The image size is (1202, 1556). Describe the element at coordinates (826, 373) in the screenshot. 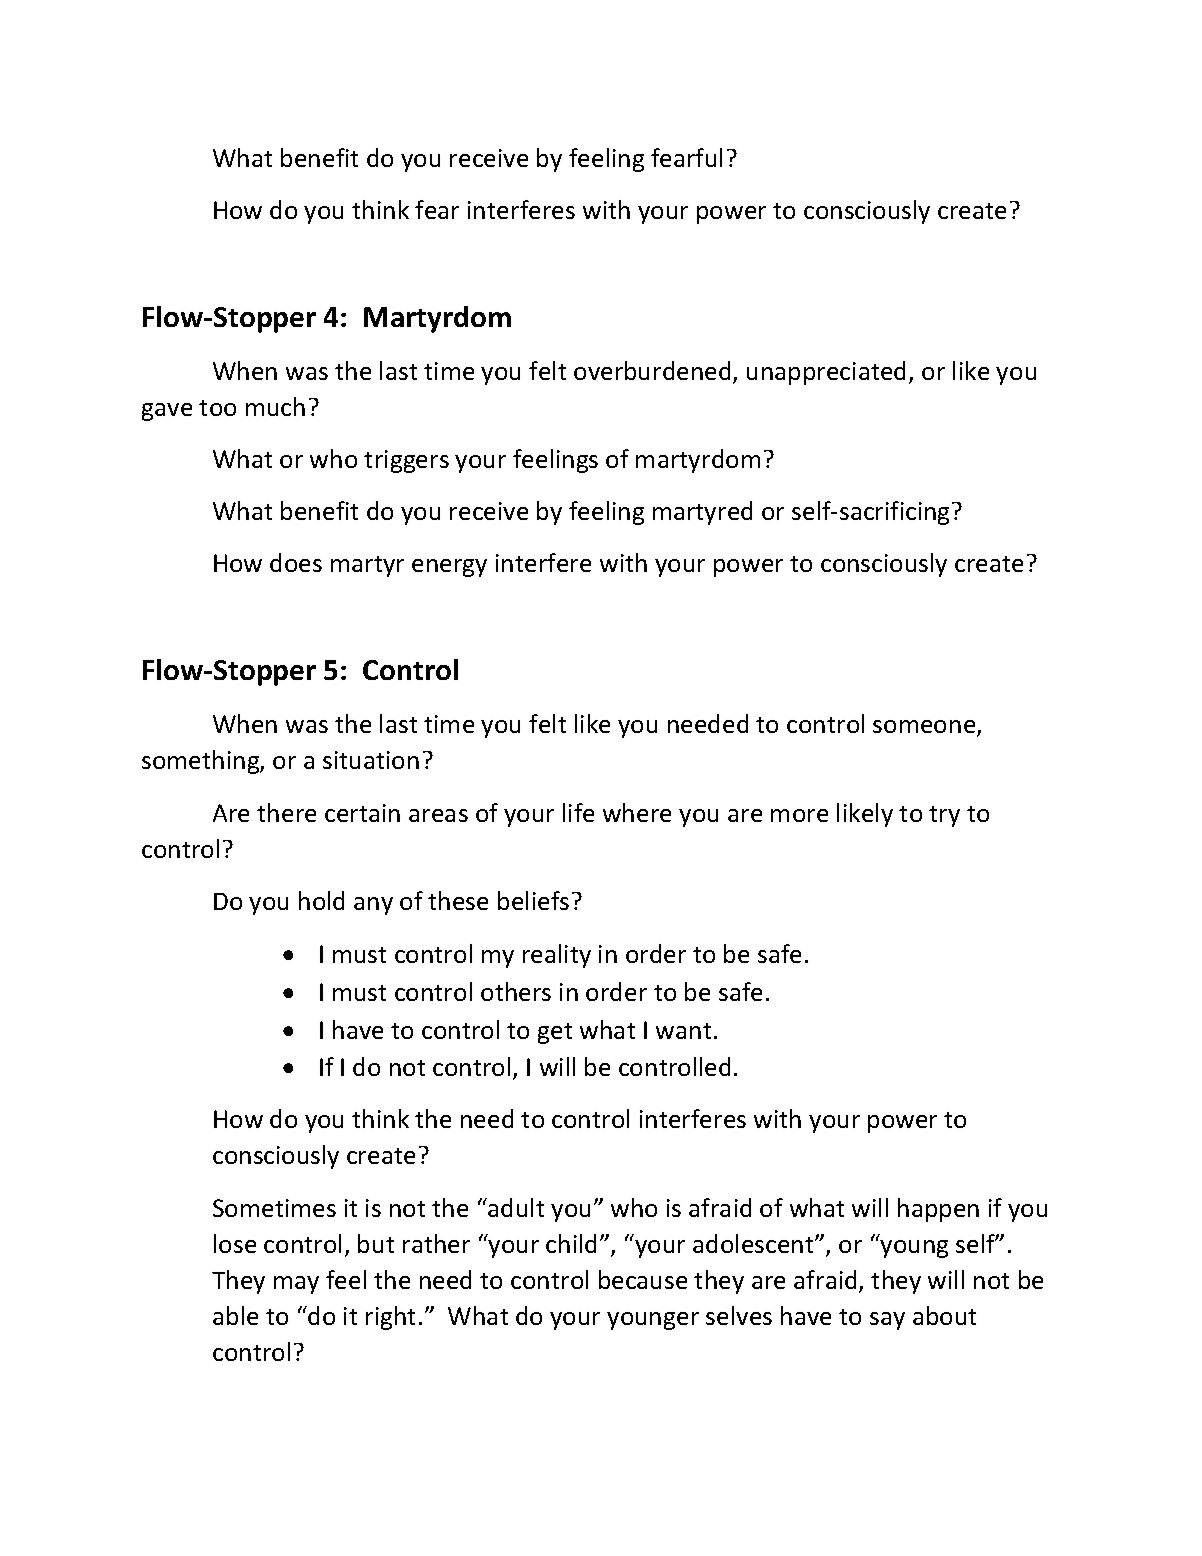

I see `unappreciated` at that location.
